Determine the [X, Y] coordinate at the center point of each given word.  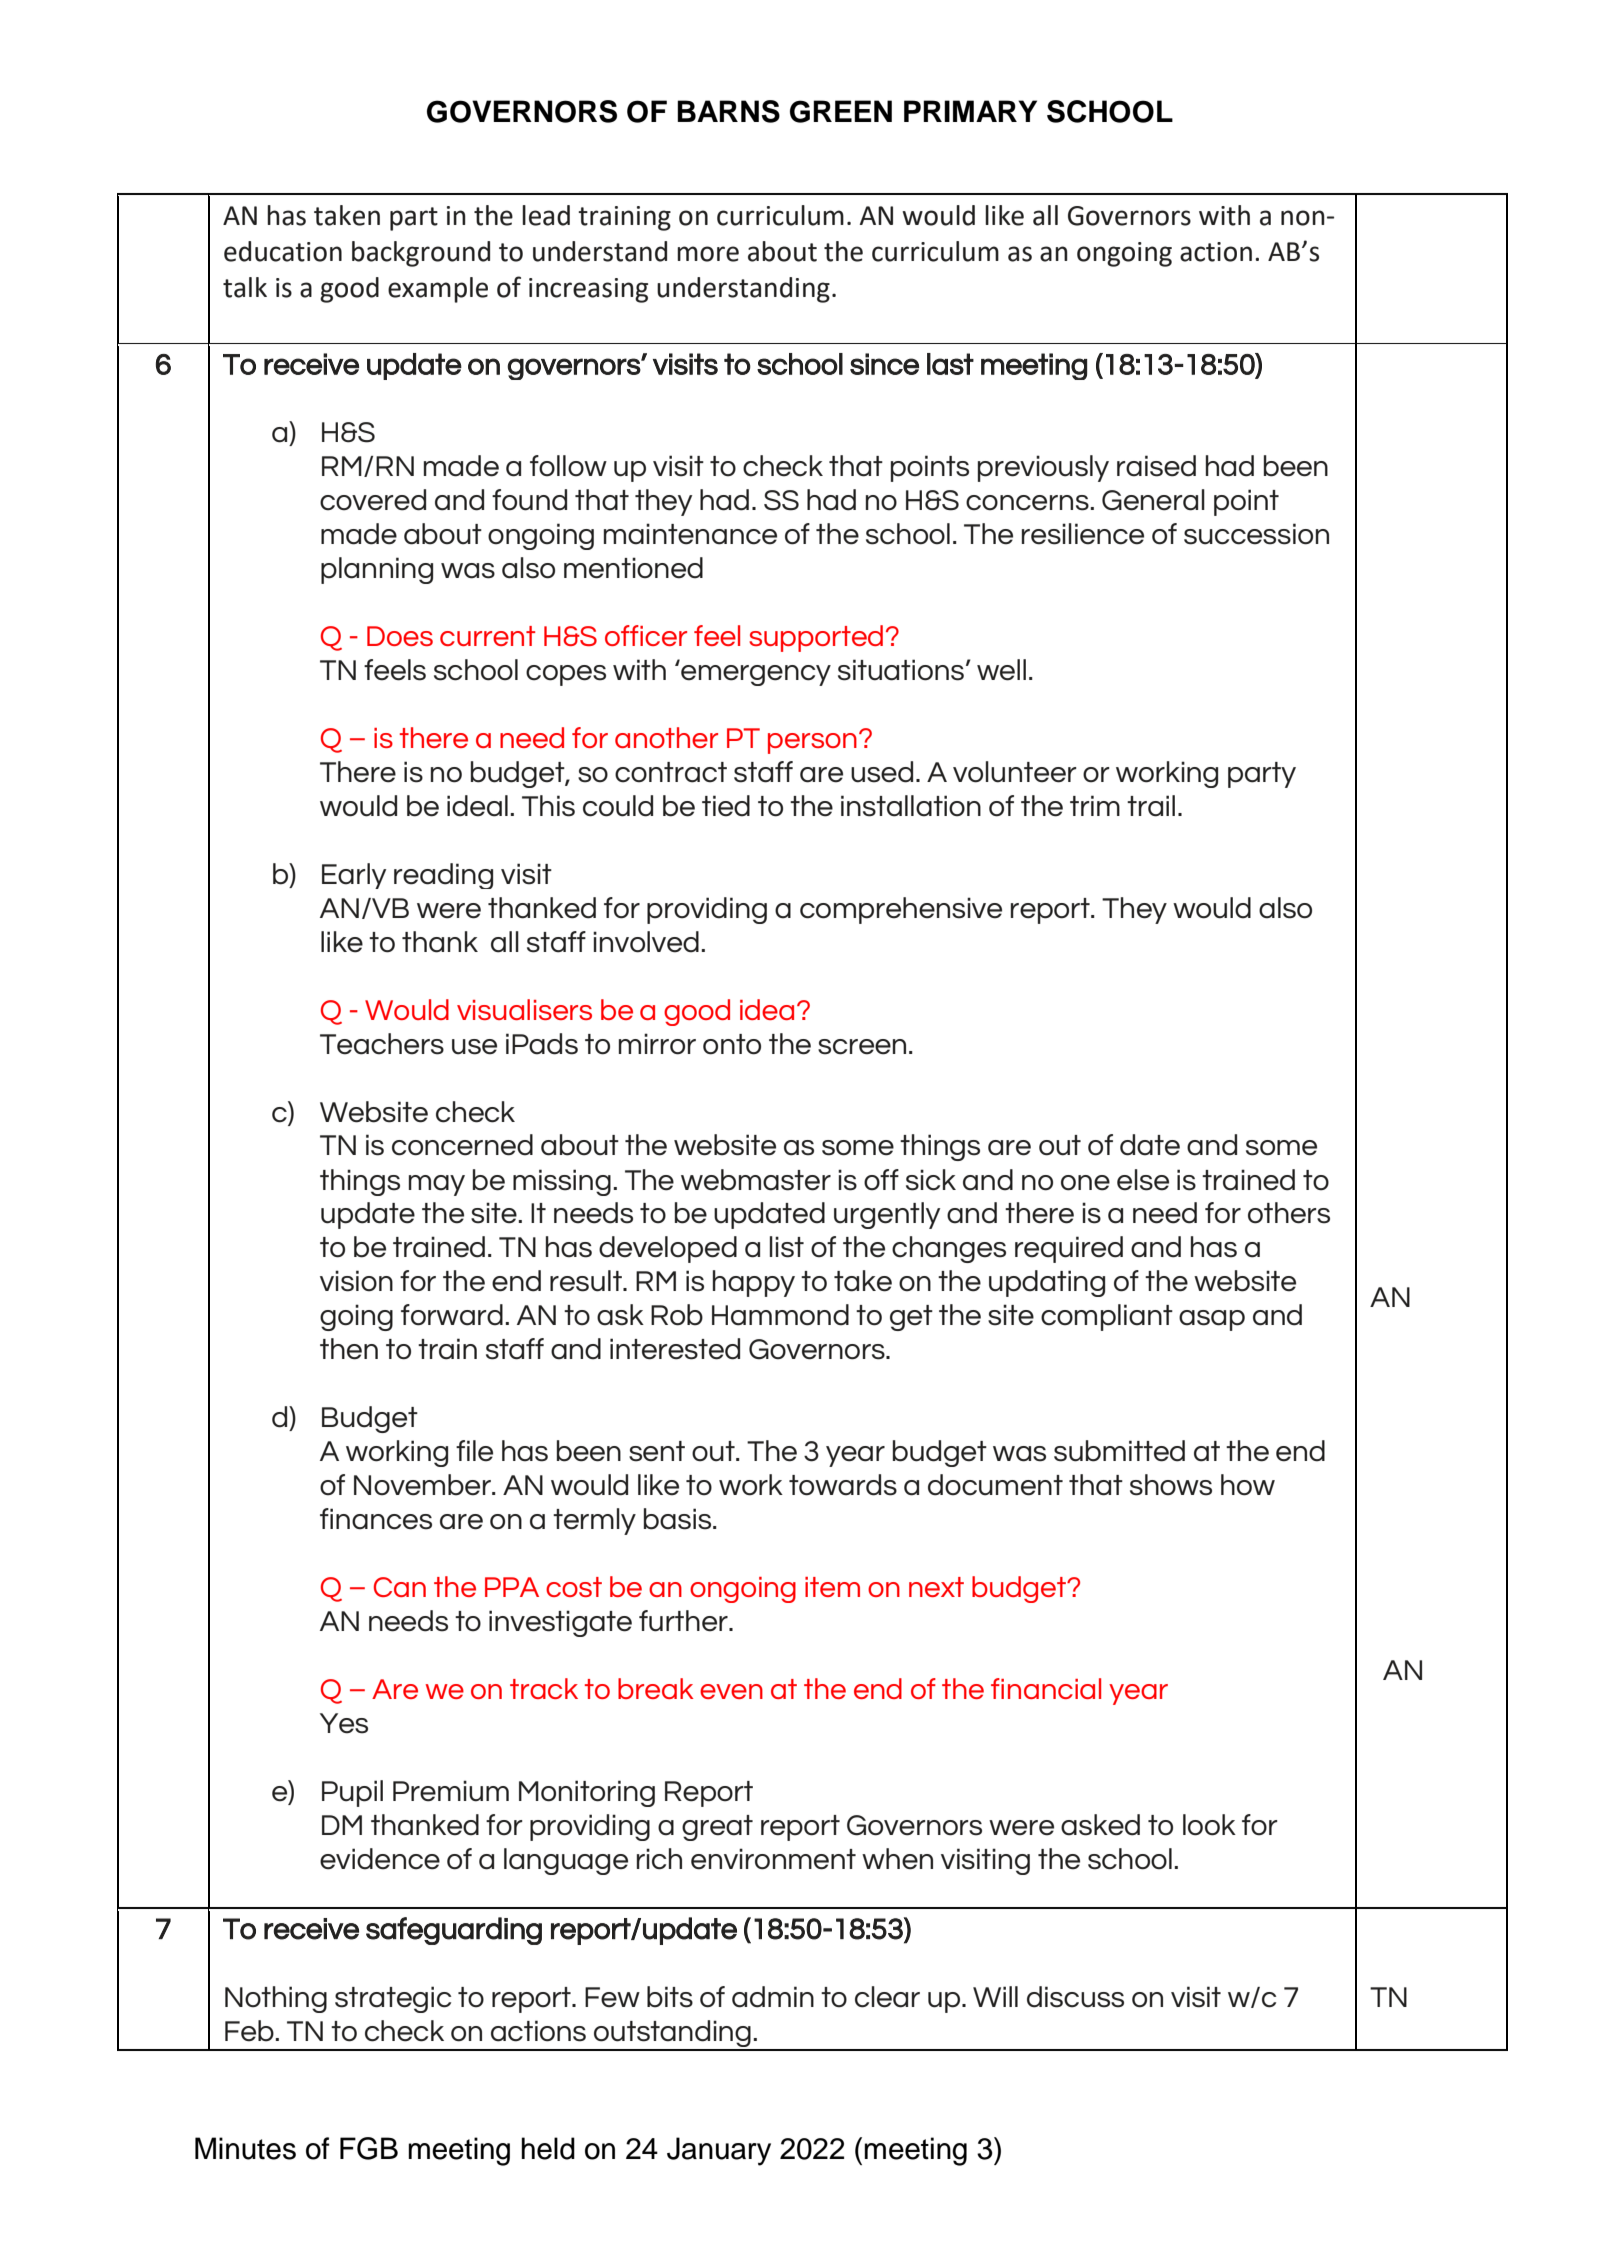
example [438, 290]
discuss [1075, 1997]
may [437, 1185]
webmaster [756, 1180]
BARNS [728, 111]
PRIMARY [970, 111]
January [719, 2151]
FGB [369, 2148]
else [1143, 1180]
